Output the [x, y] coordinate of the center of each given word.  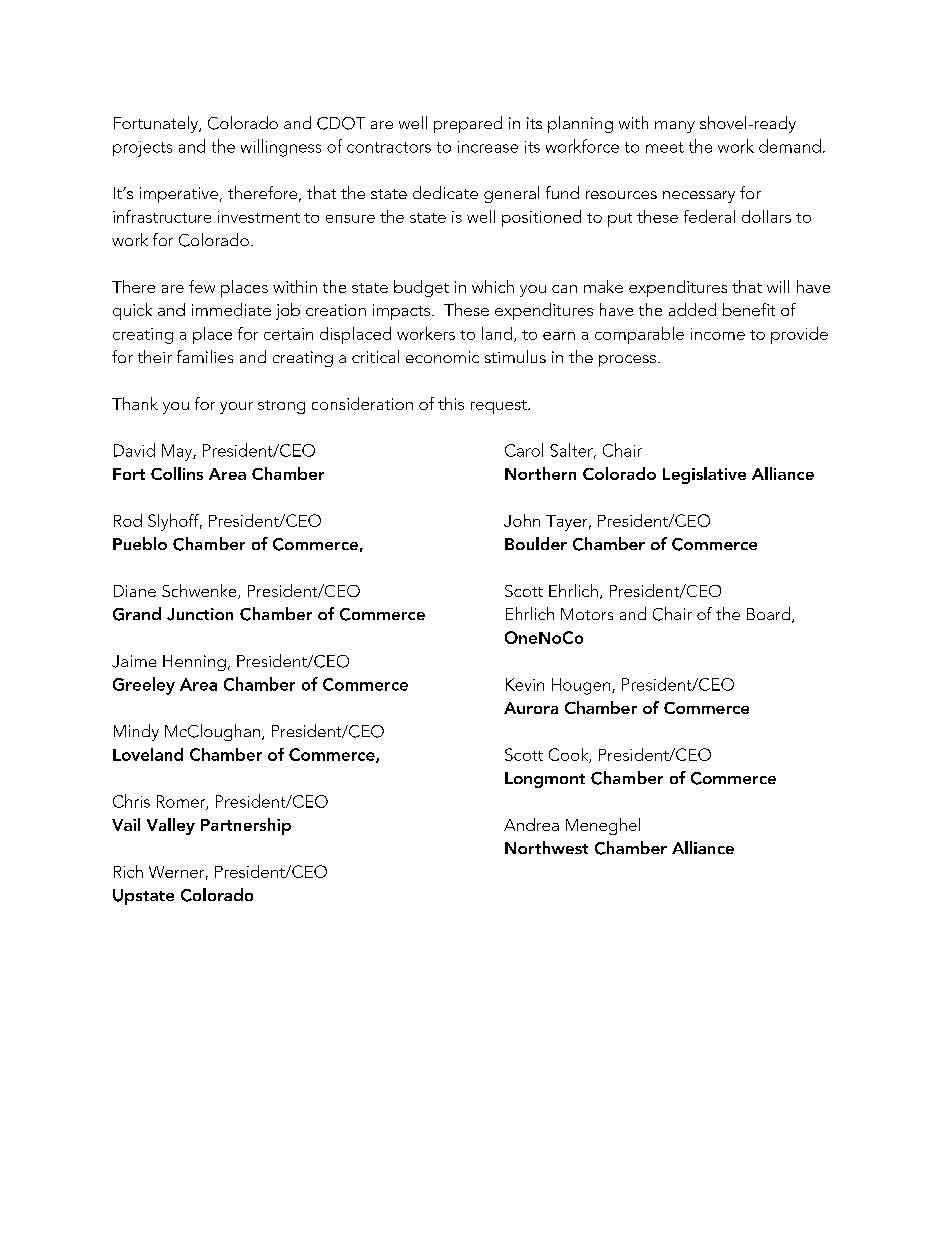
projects [142, 149]
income [718, 334]
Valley [171, 826]
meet [665, 147]
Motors [587, 614]
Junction [200, 614]
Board [770, 615]
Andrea [531, 824]
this [451, 403]
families [205, 356]
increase [488, 147]
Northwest [546, 847]
